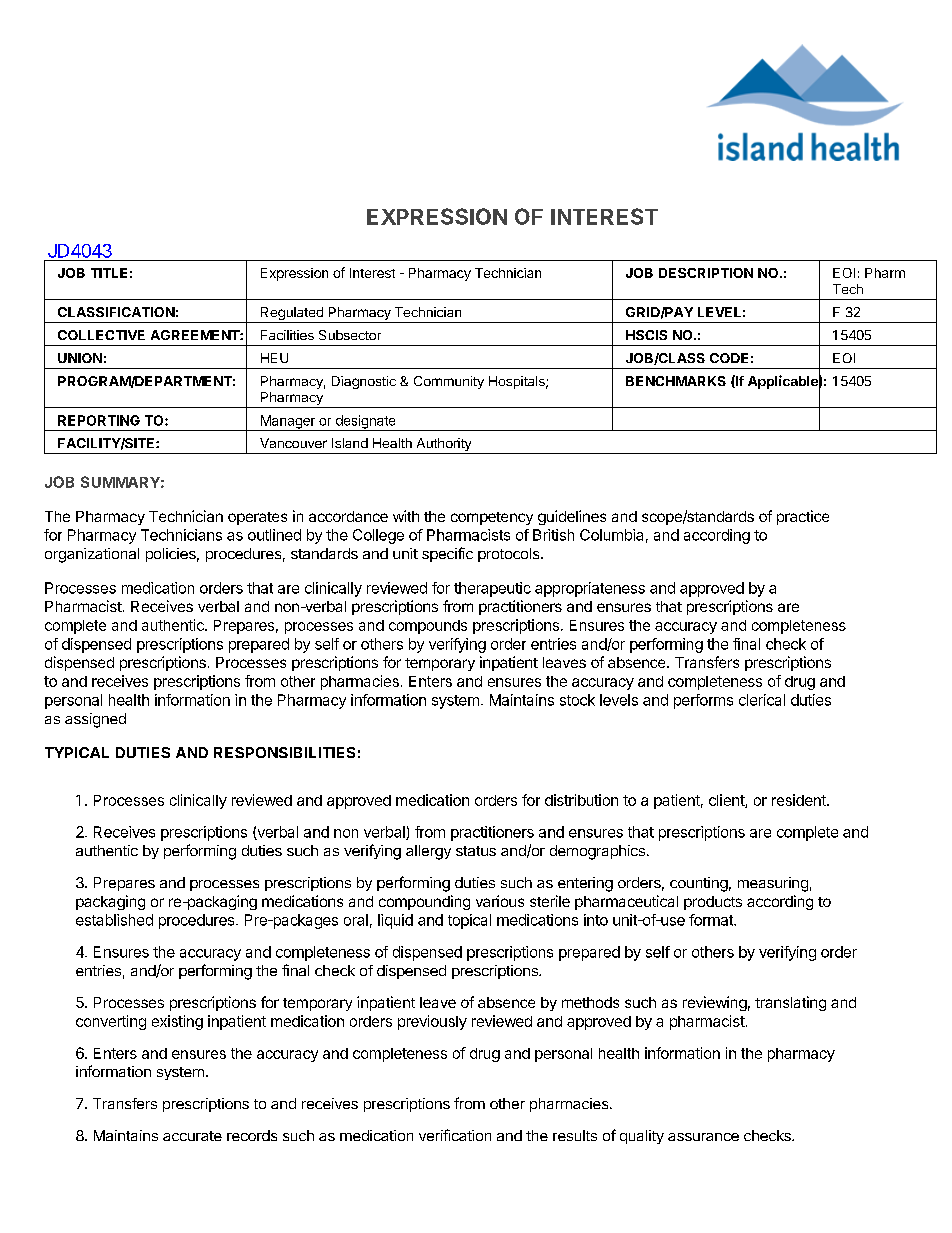 This document has width=952, height=1233. Describe the element at coordinates (95, 720) in the document. I see `assigned` at that location.
